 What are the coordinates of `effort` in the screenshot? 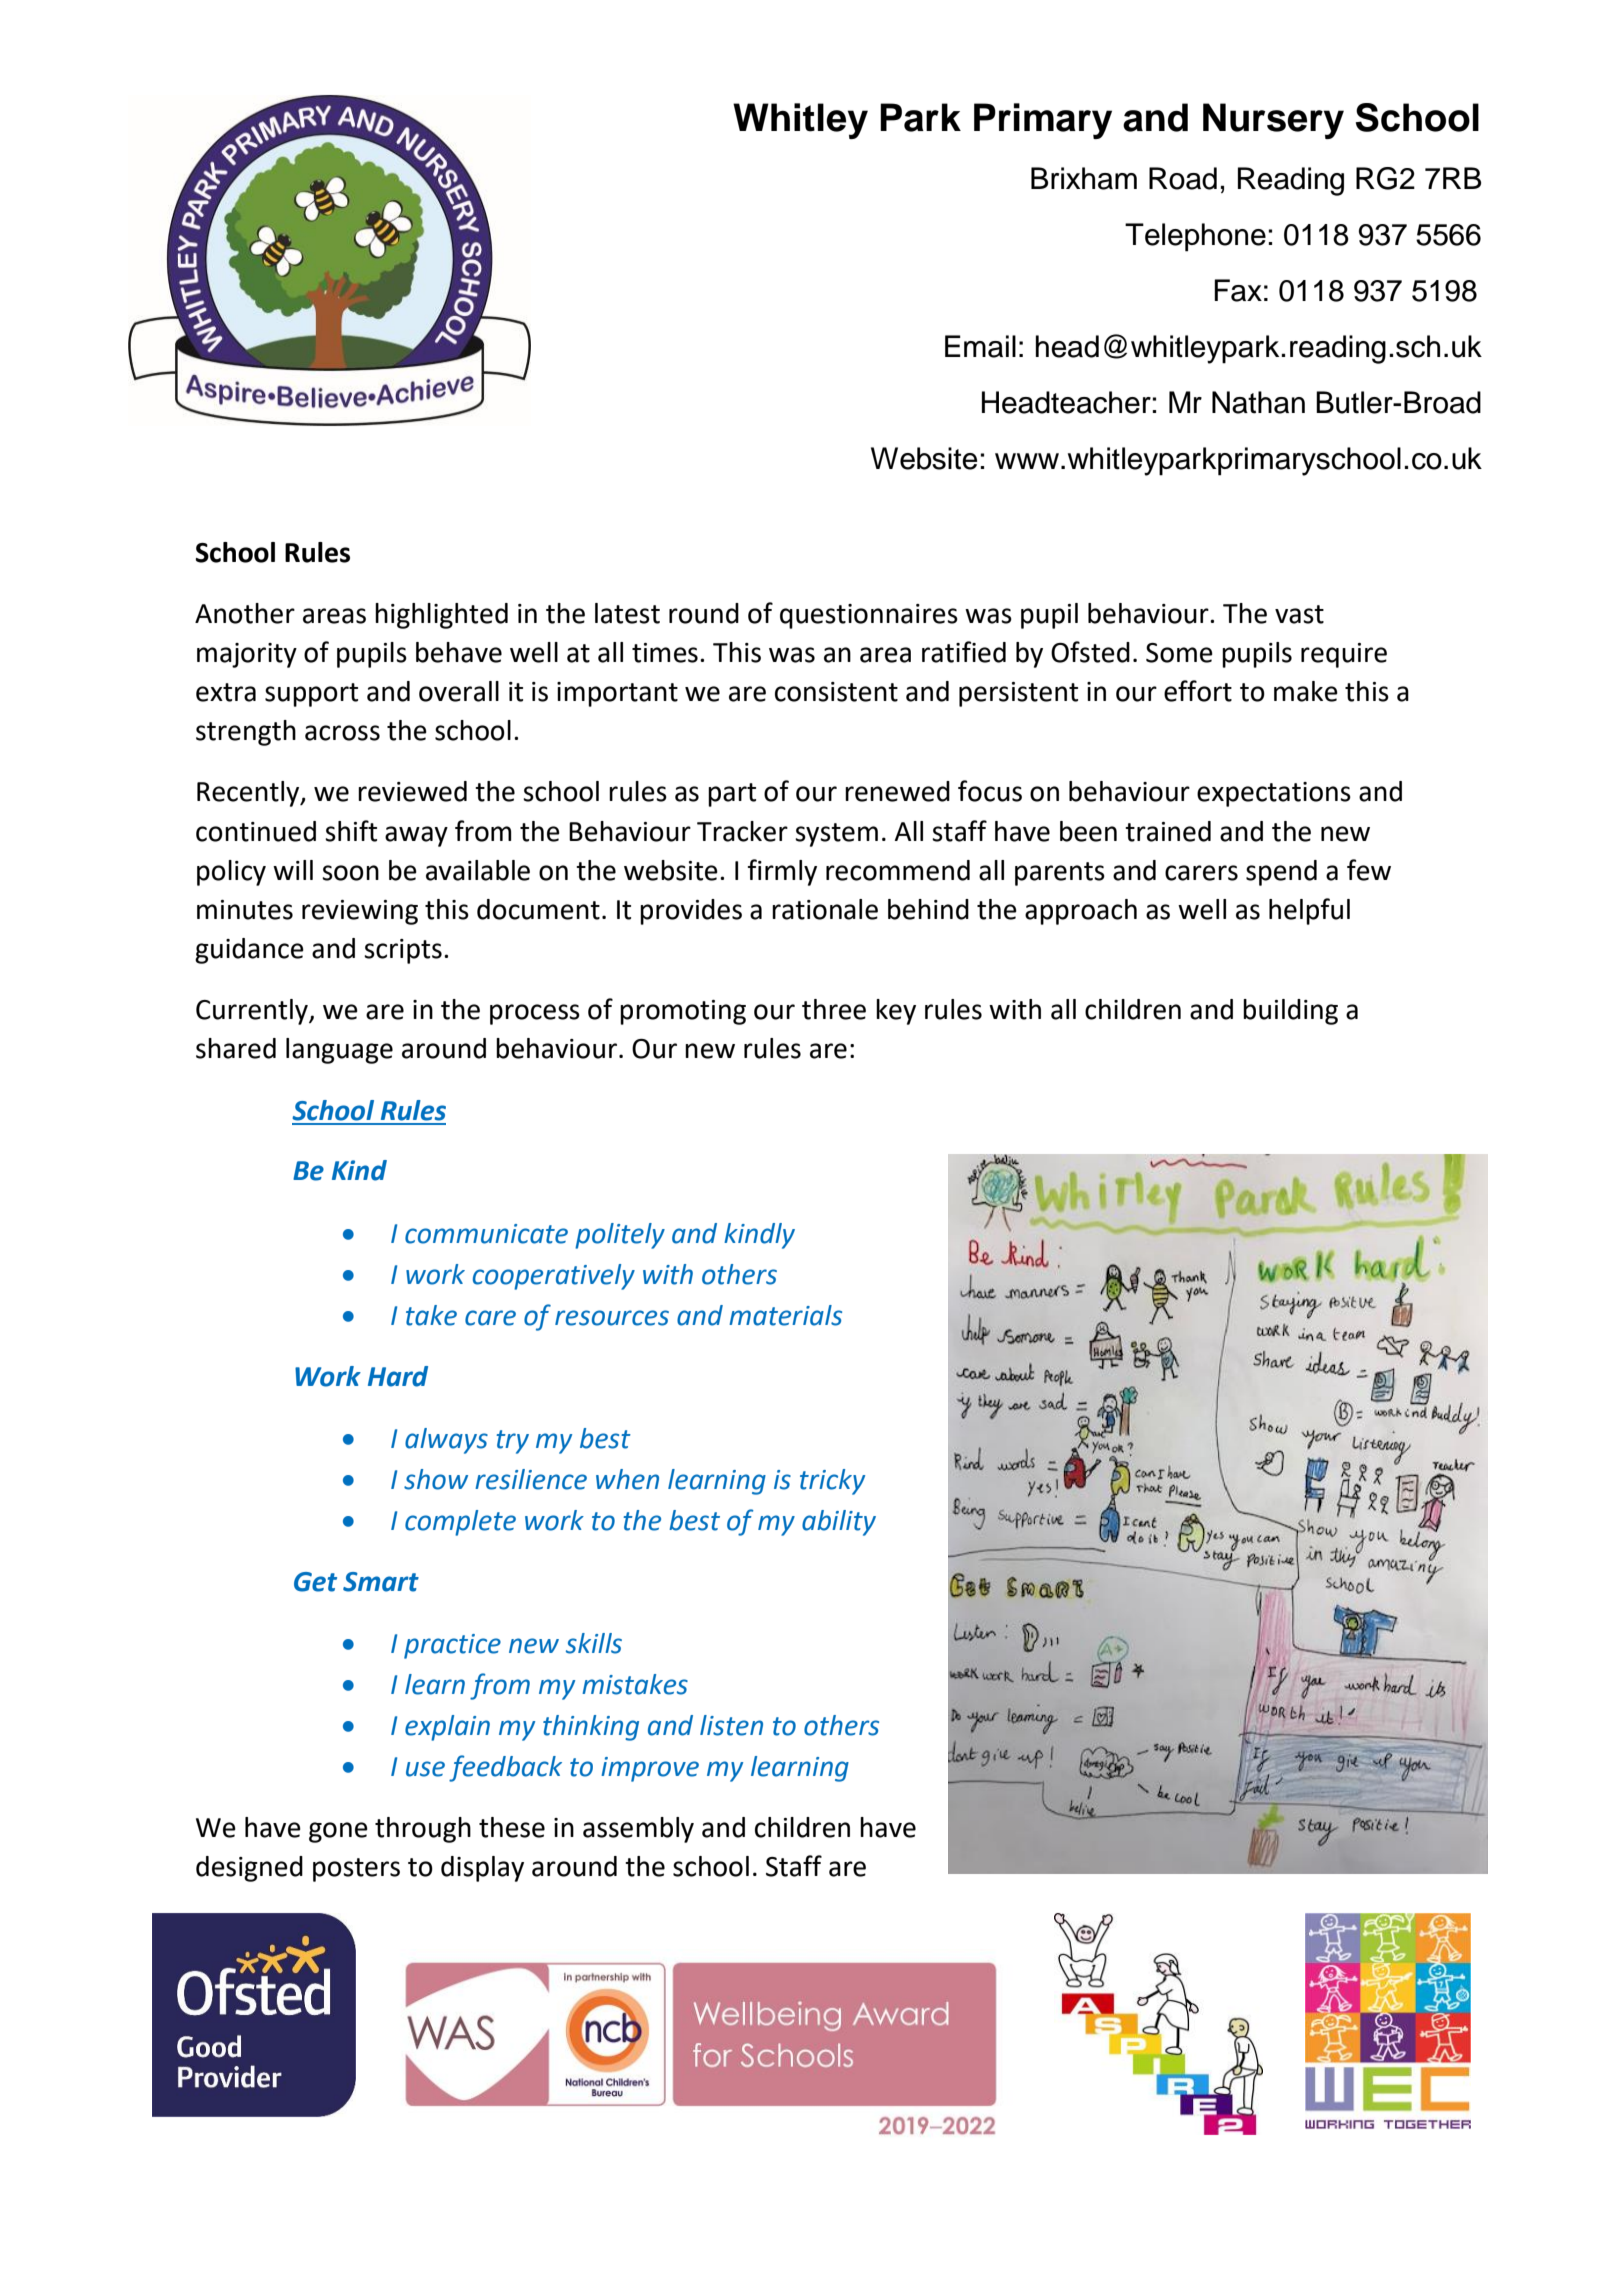 It's located at (1198, 691).
